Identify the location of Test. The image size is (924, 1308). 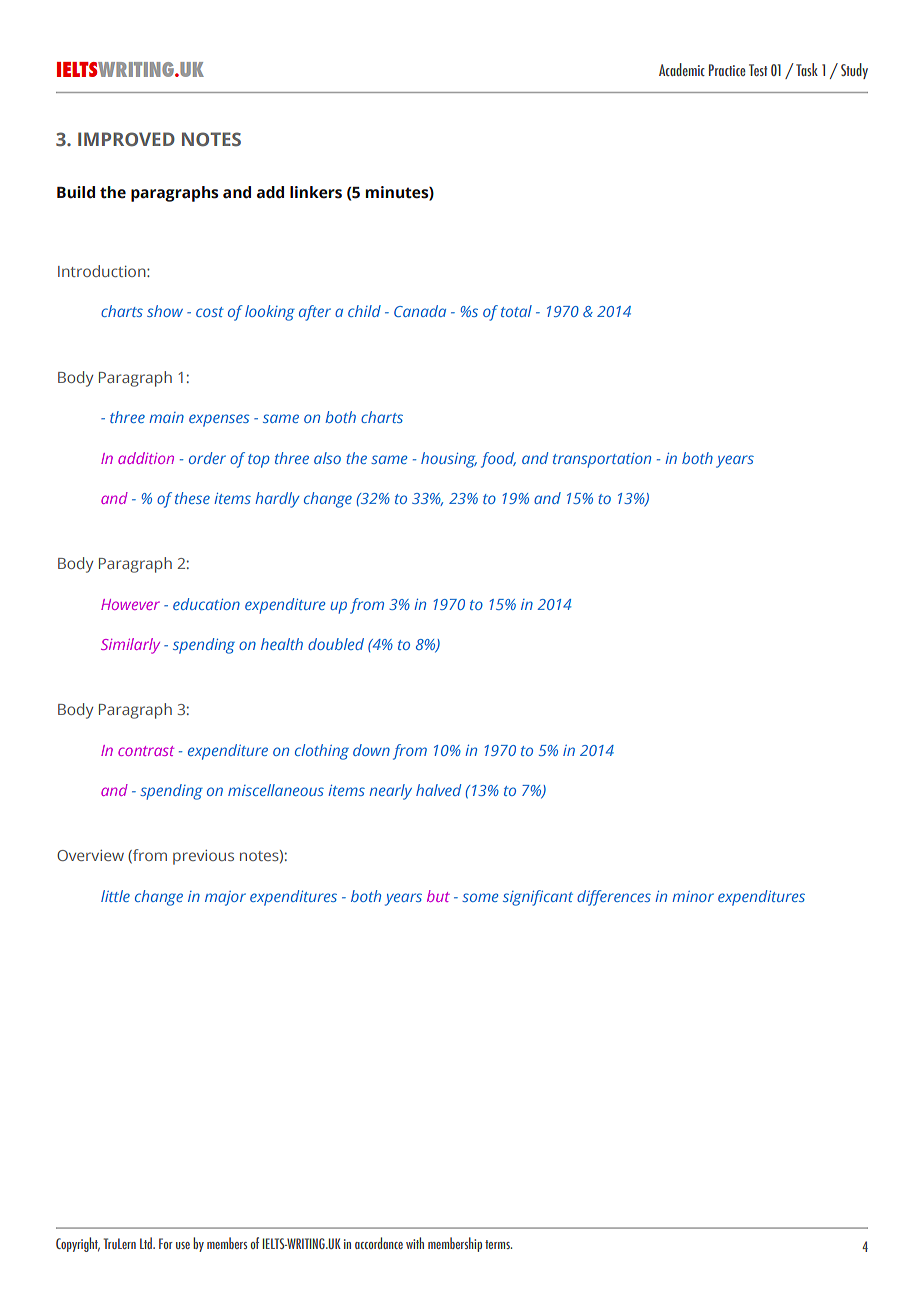
(758, 70).
